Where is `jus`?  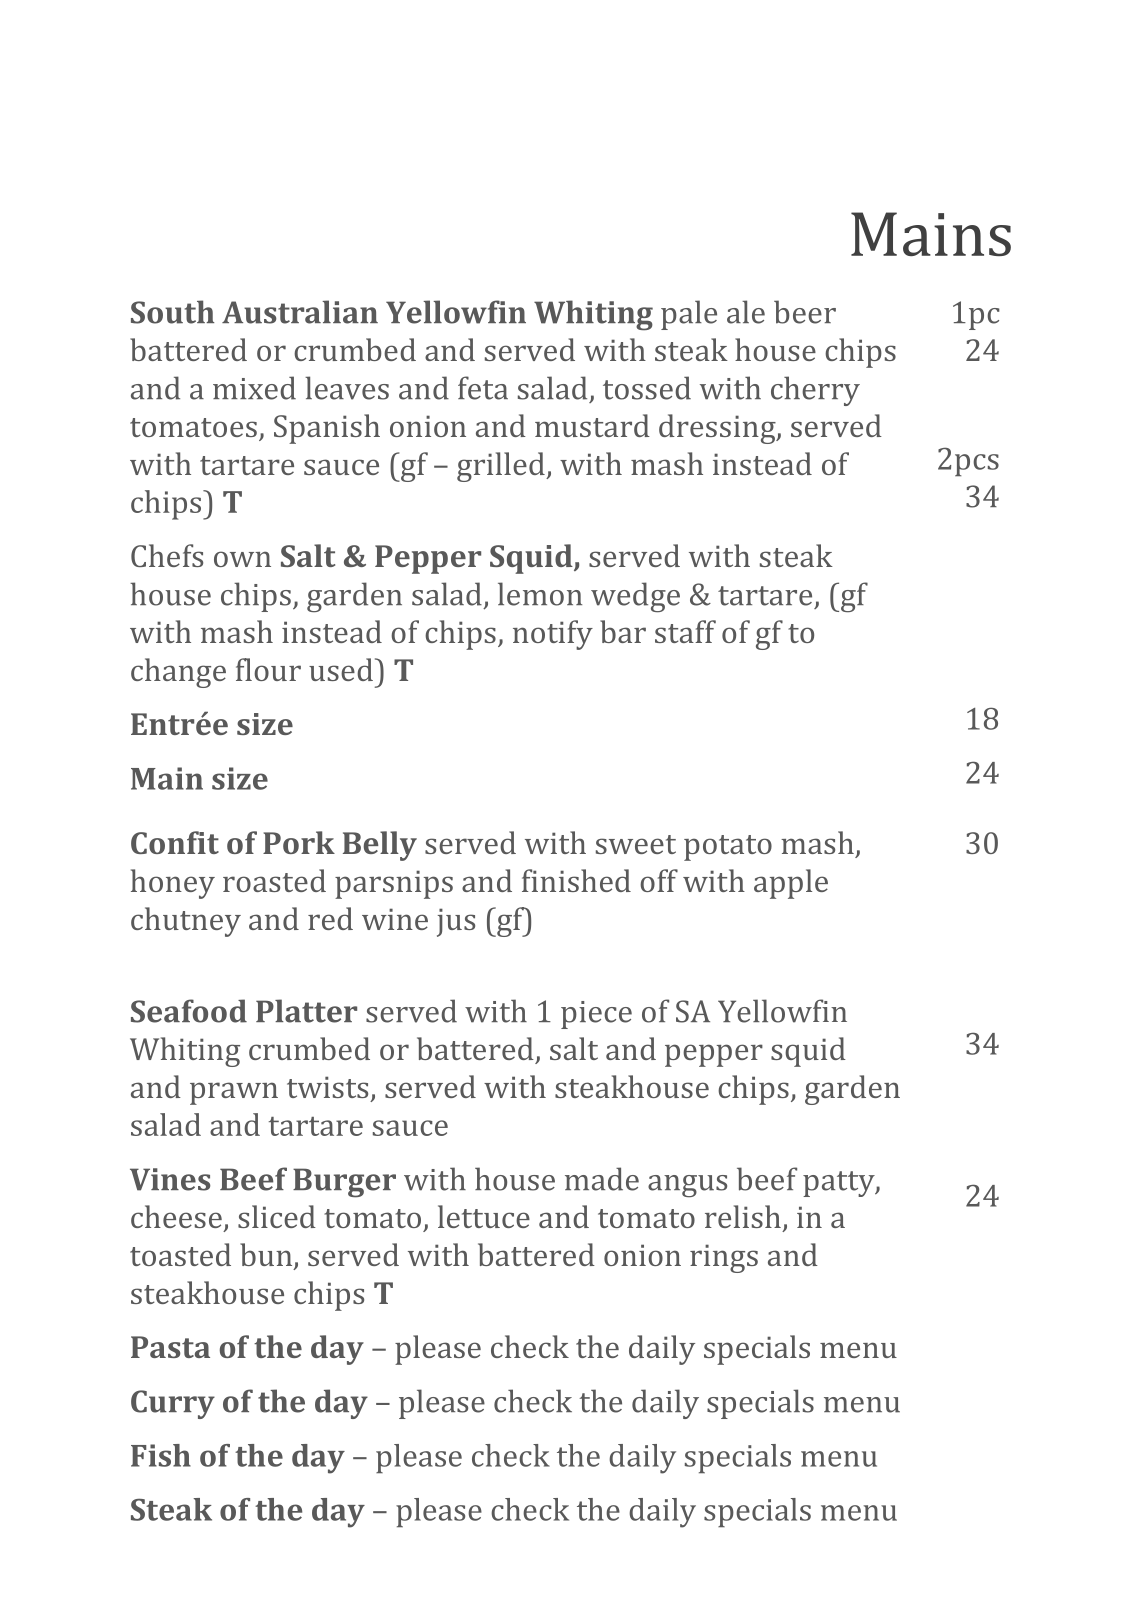
jus is located at coordinates (456, 922).
